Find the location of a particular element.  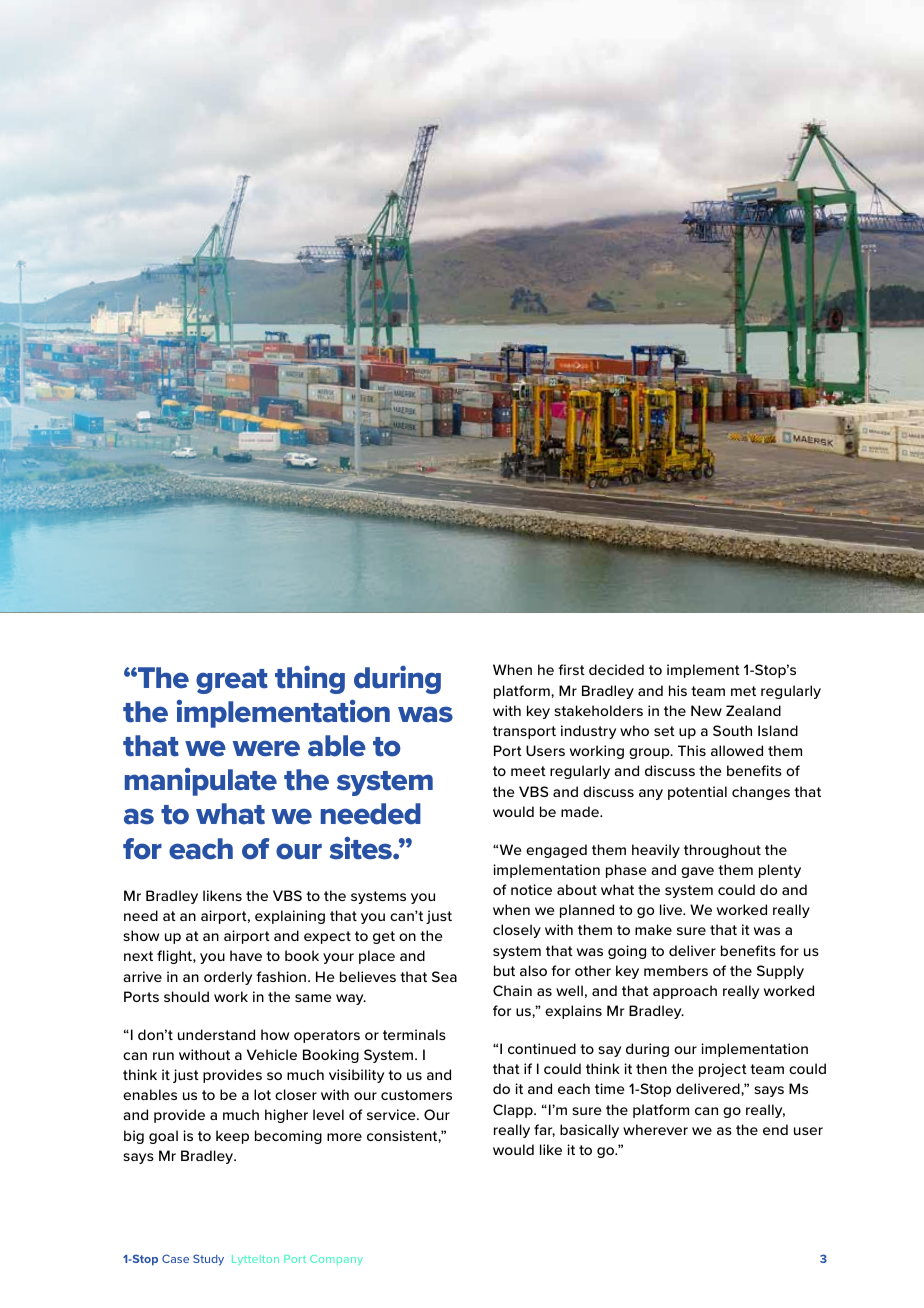

Study is located at coordinates (208, 1260).
